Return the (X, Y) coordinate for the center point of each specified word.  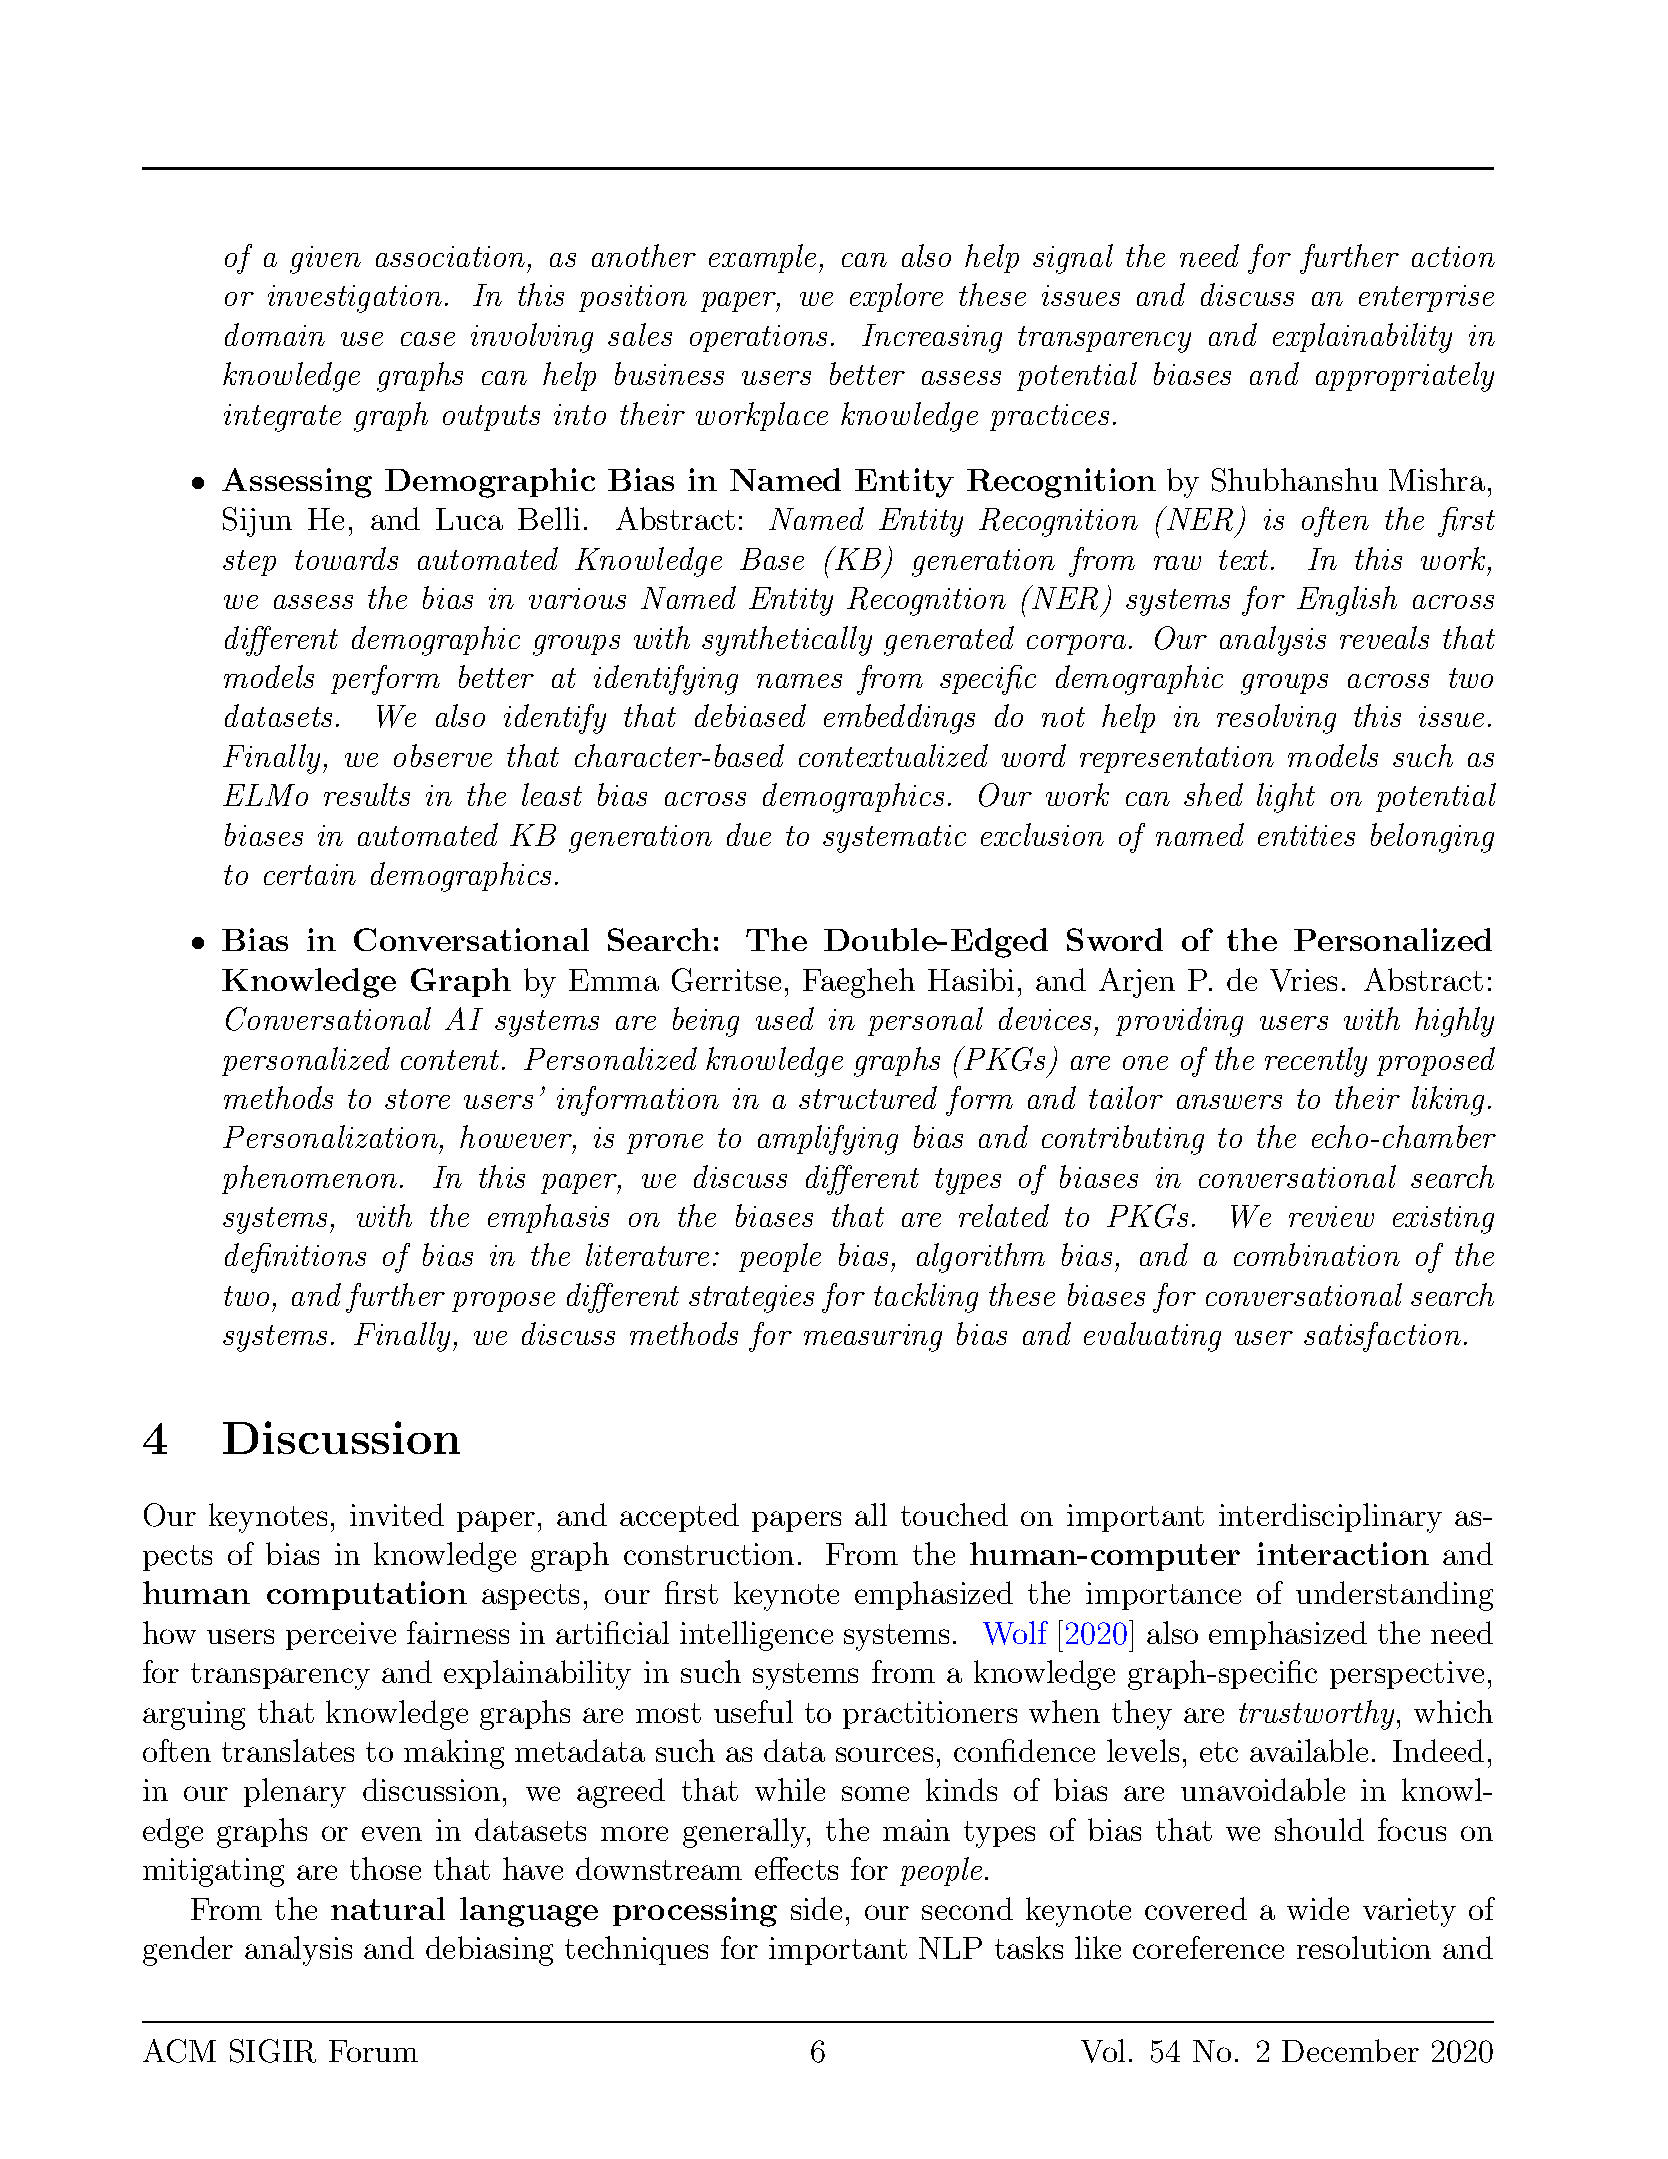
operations (758, 338)
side (816, 1908)
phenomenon (309, 1179)
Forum (373, 2051)
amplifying (828, 1140)
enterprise (1426, 298)
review (1331, 1216)
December (1350, 2050)
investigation (355, 299)
